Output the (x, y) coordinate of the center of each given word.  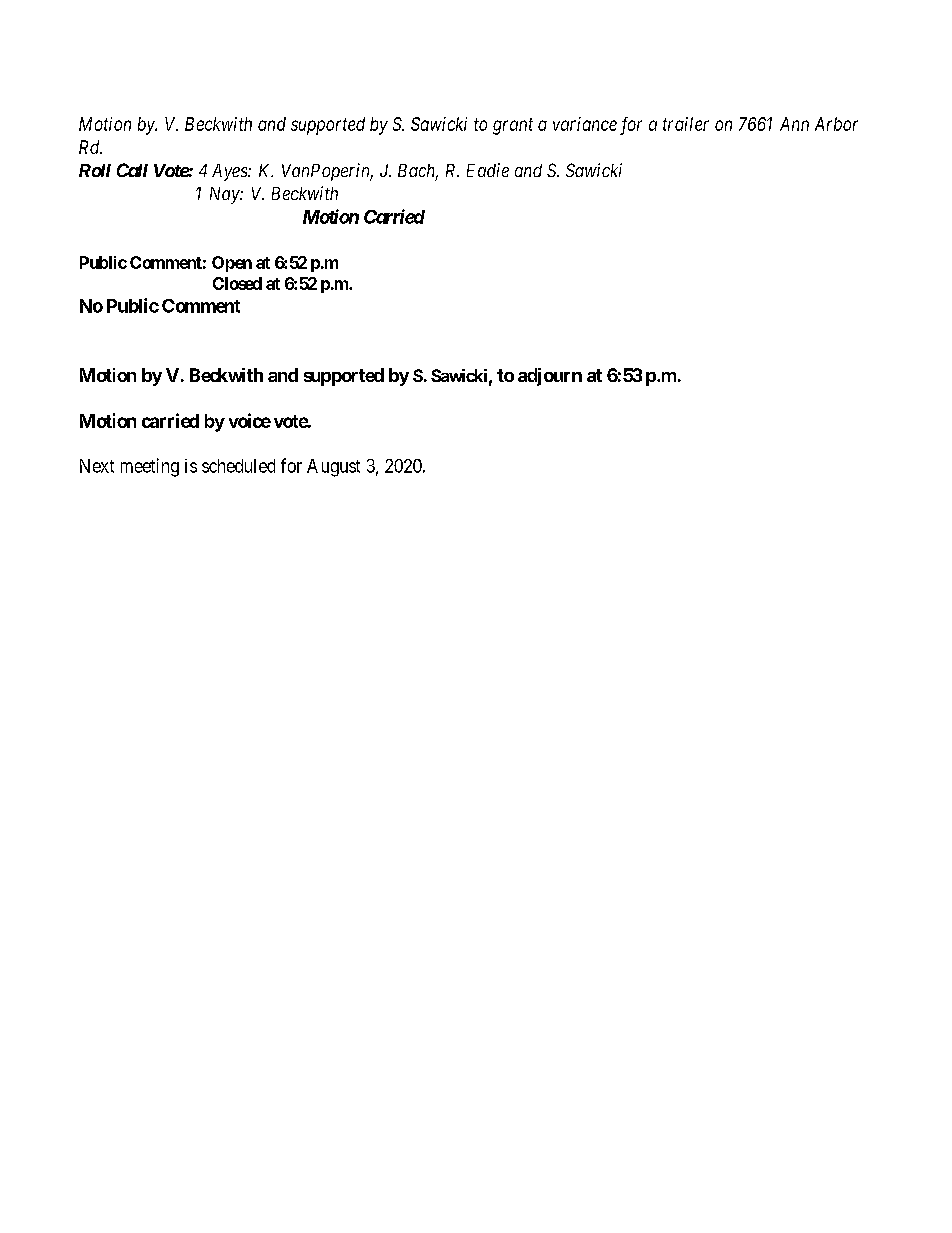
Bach (418, 172)
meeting (150, 467)
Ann (794, 124)
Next (97, 466)
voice (250, 420)
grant (513, 126)
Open (232, 264)
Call (132, 170)
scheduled (238, 466)
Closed (237, 283)
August (333, 468)
